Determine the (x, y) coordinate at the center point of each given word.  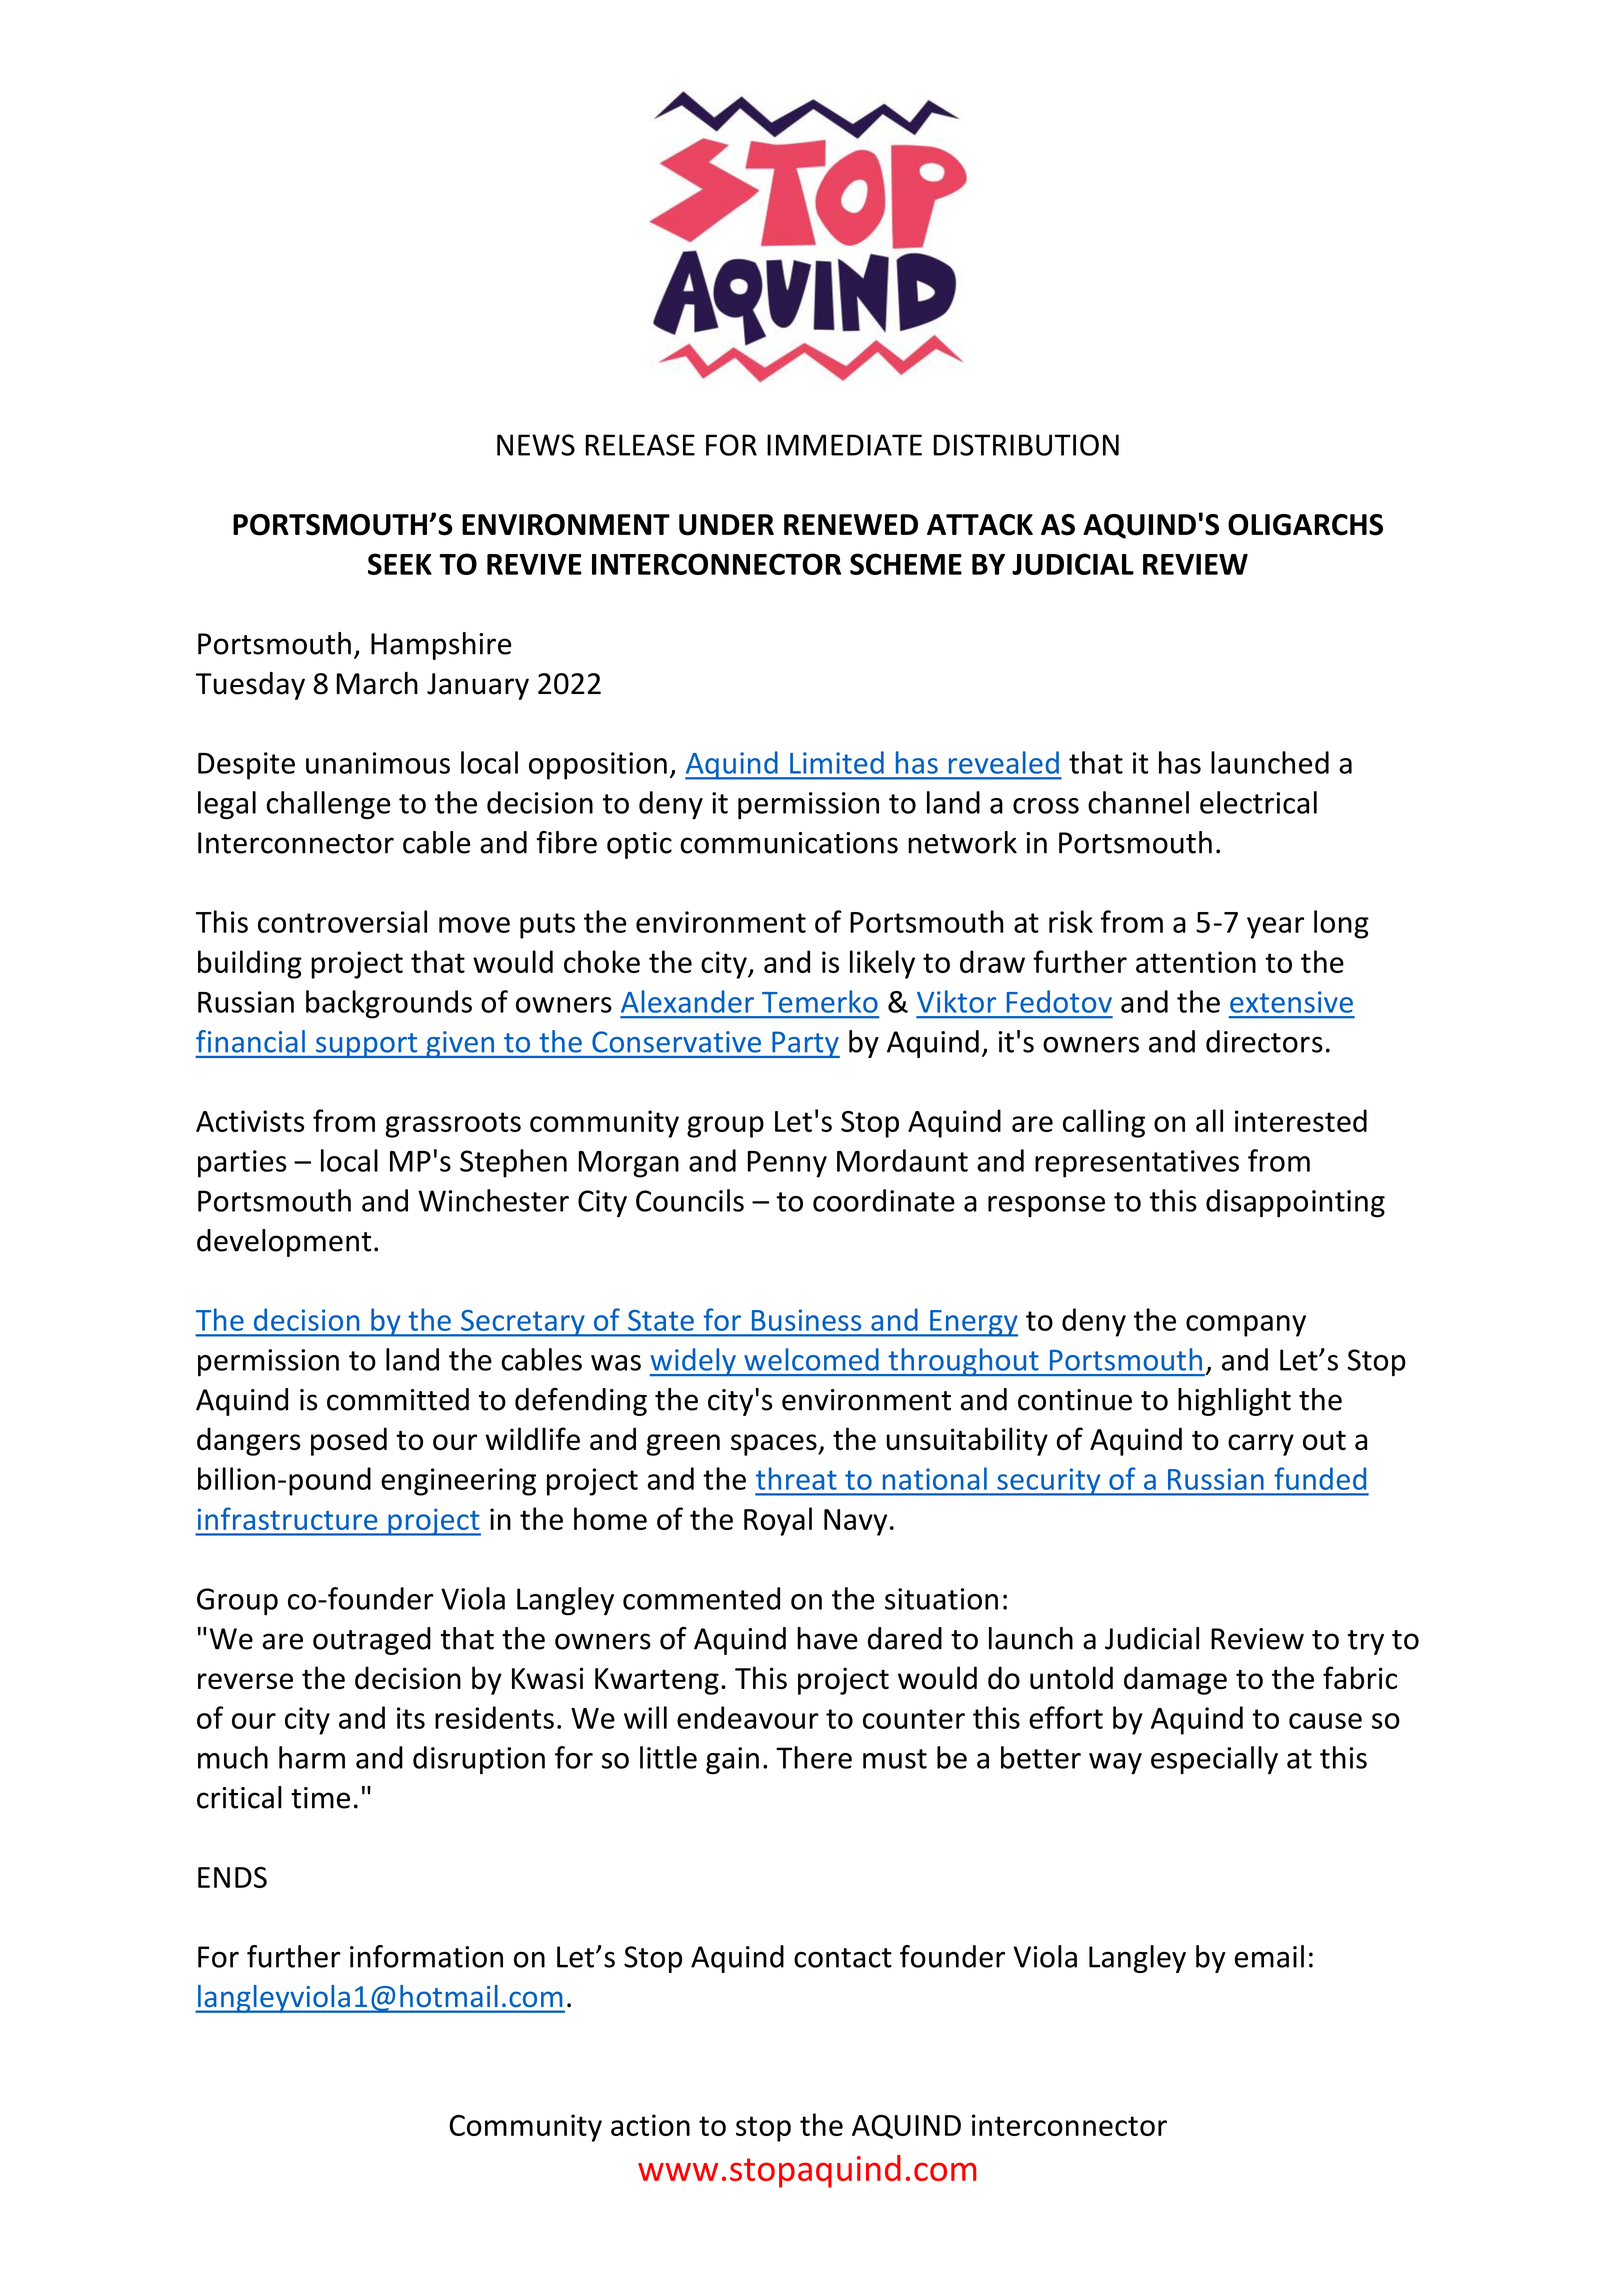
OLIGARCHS (1305, 525)
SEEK (400, 564)
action (650, 2125)
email (1269, 1956)
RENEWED (851, 524)
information (426, 1956)
